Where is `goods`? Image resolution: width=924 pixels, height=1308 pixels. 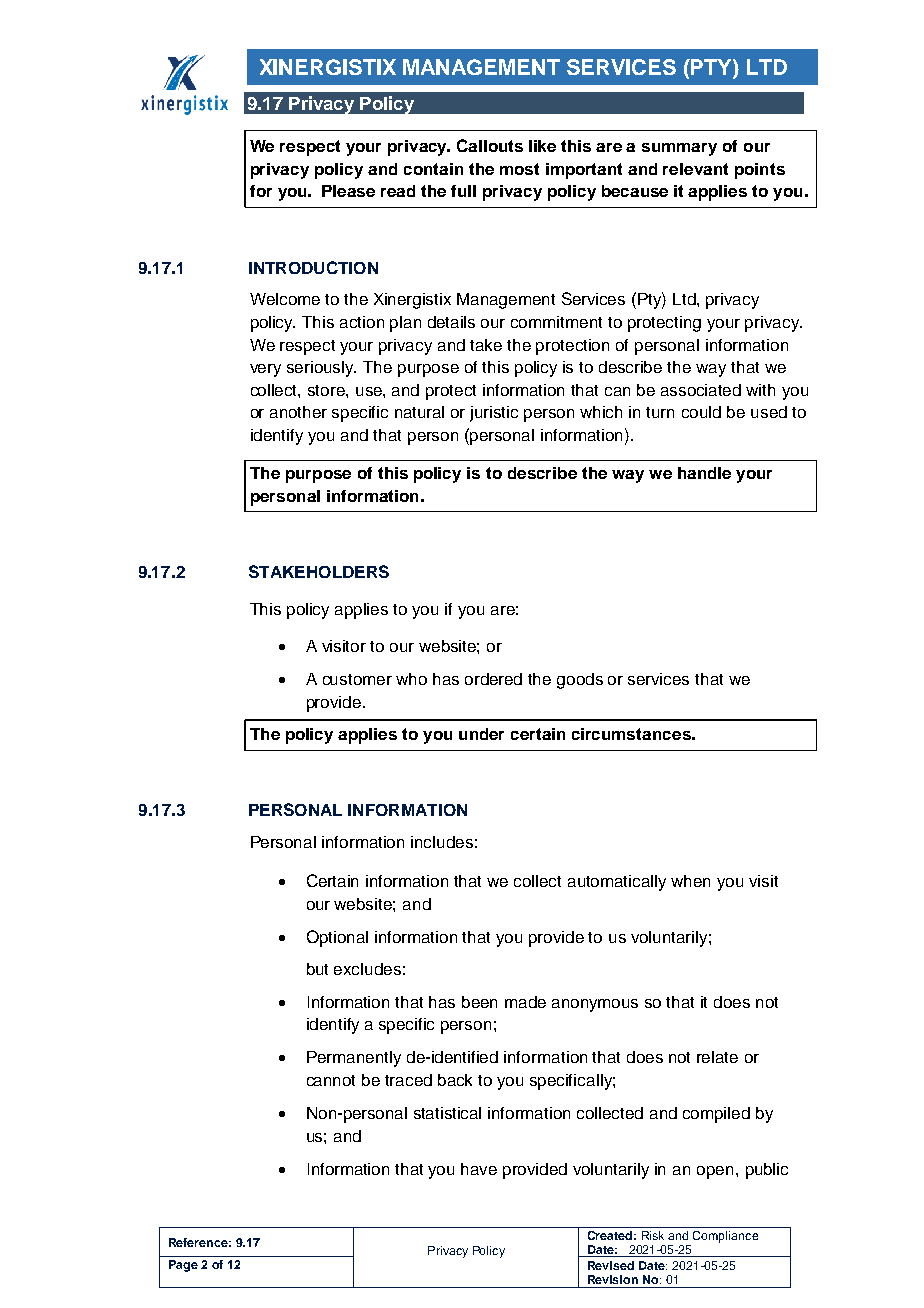 goods is located at coordinates (580, 681).
